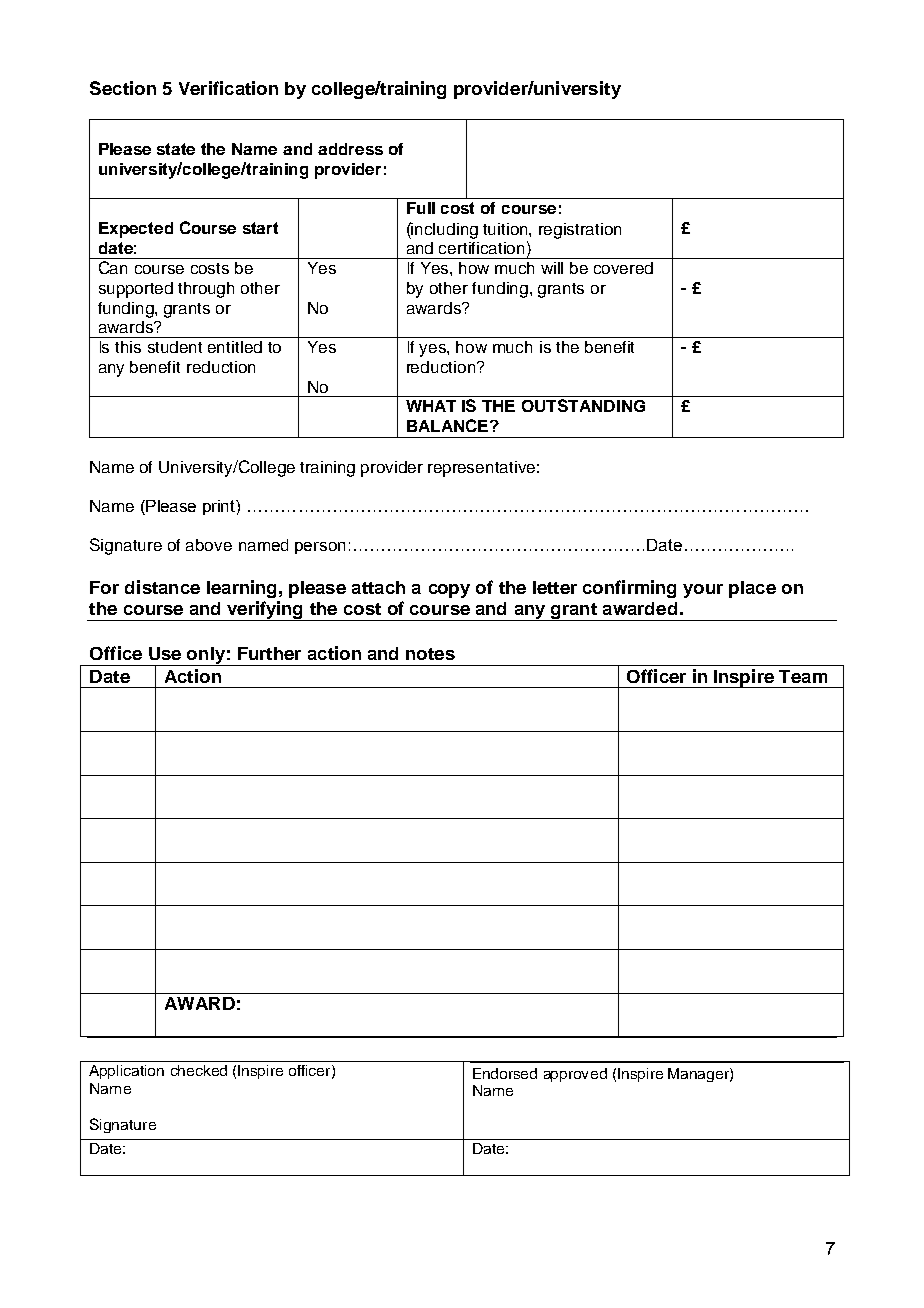  Describe the element at coordinates (505, 1073) in the document. I see `Endorsed` at that location.
